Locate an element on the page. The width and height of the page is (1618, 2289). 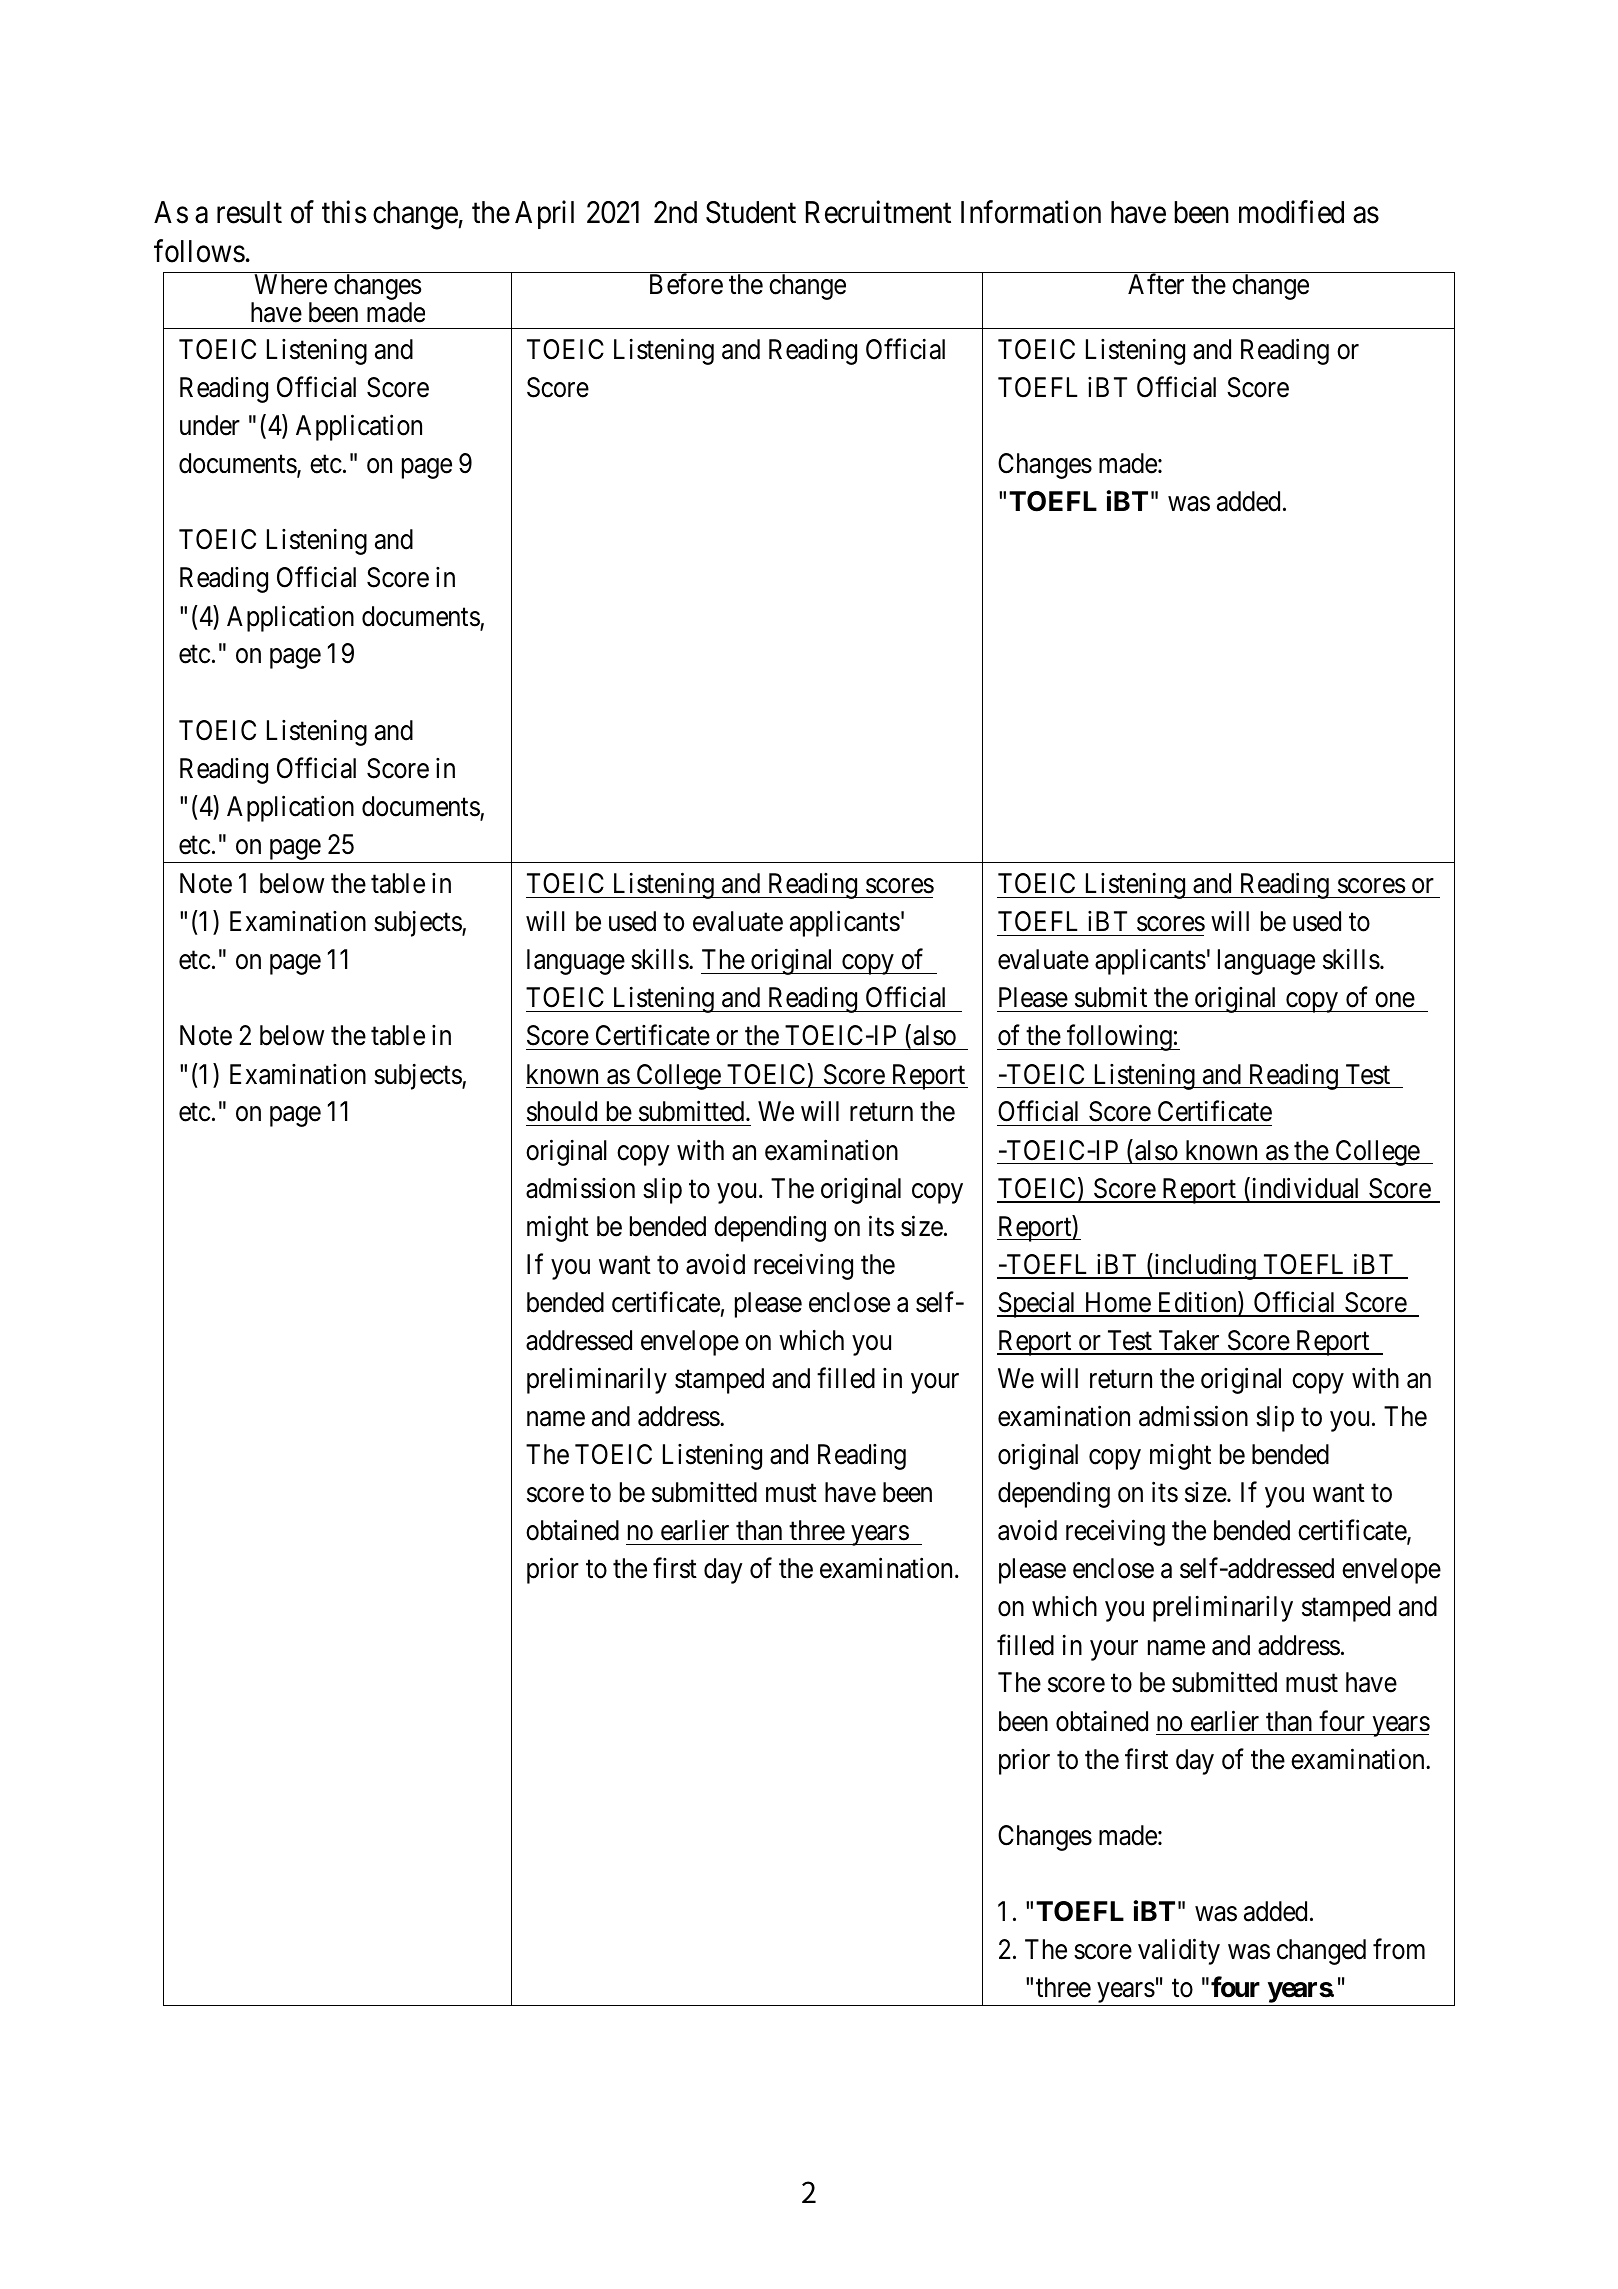
Where is located at coordinates (290, 284).
